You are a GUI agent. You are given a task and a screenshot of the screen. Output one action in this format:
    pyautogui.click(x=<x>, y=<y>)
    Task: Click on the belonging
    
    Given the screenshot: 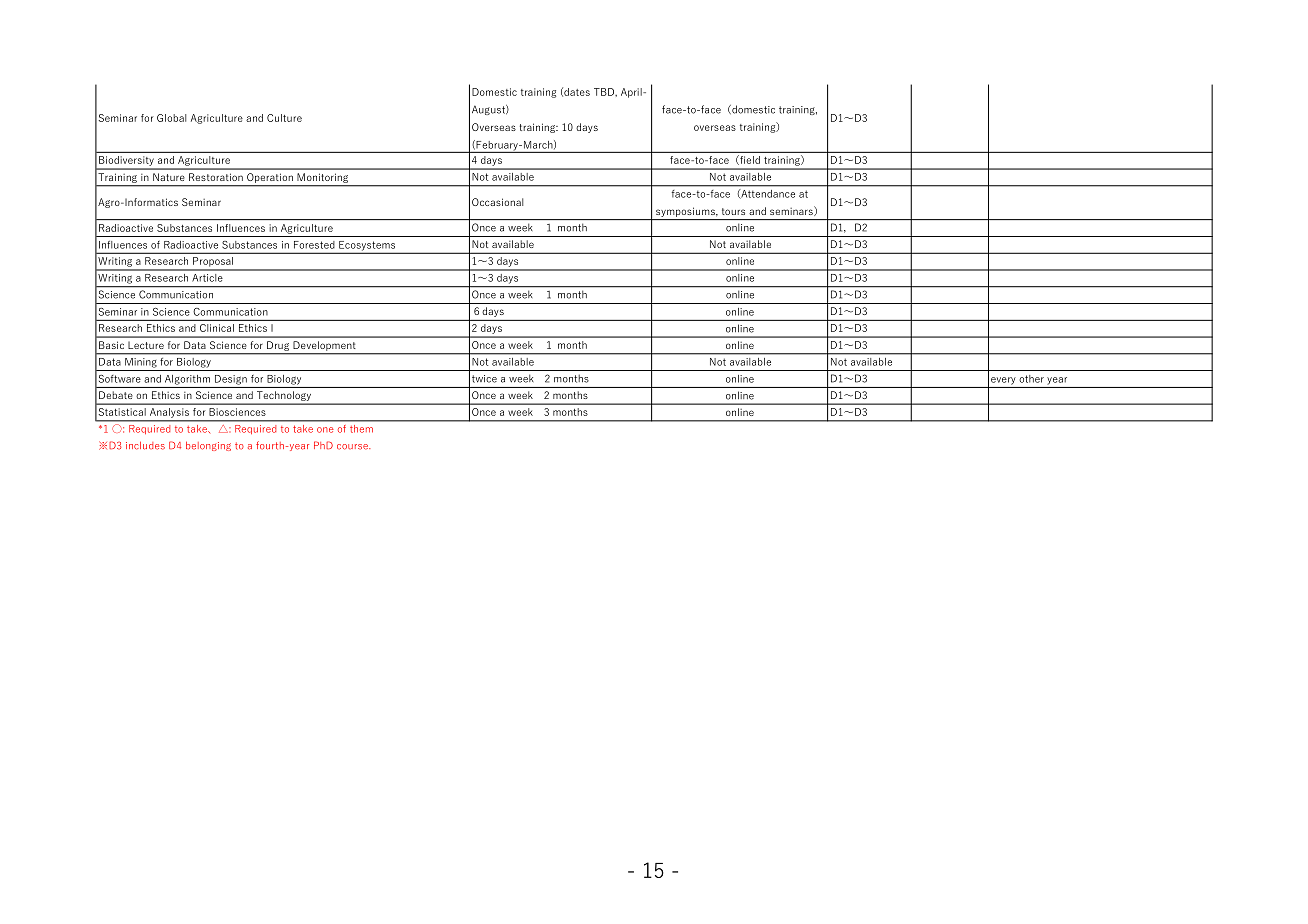 What is the action you would take?
    pyautogui.click(x=208, y=446)
